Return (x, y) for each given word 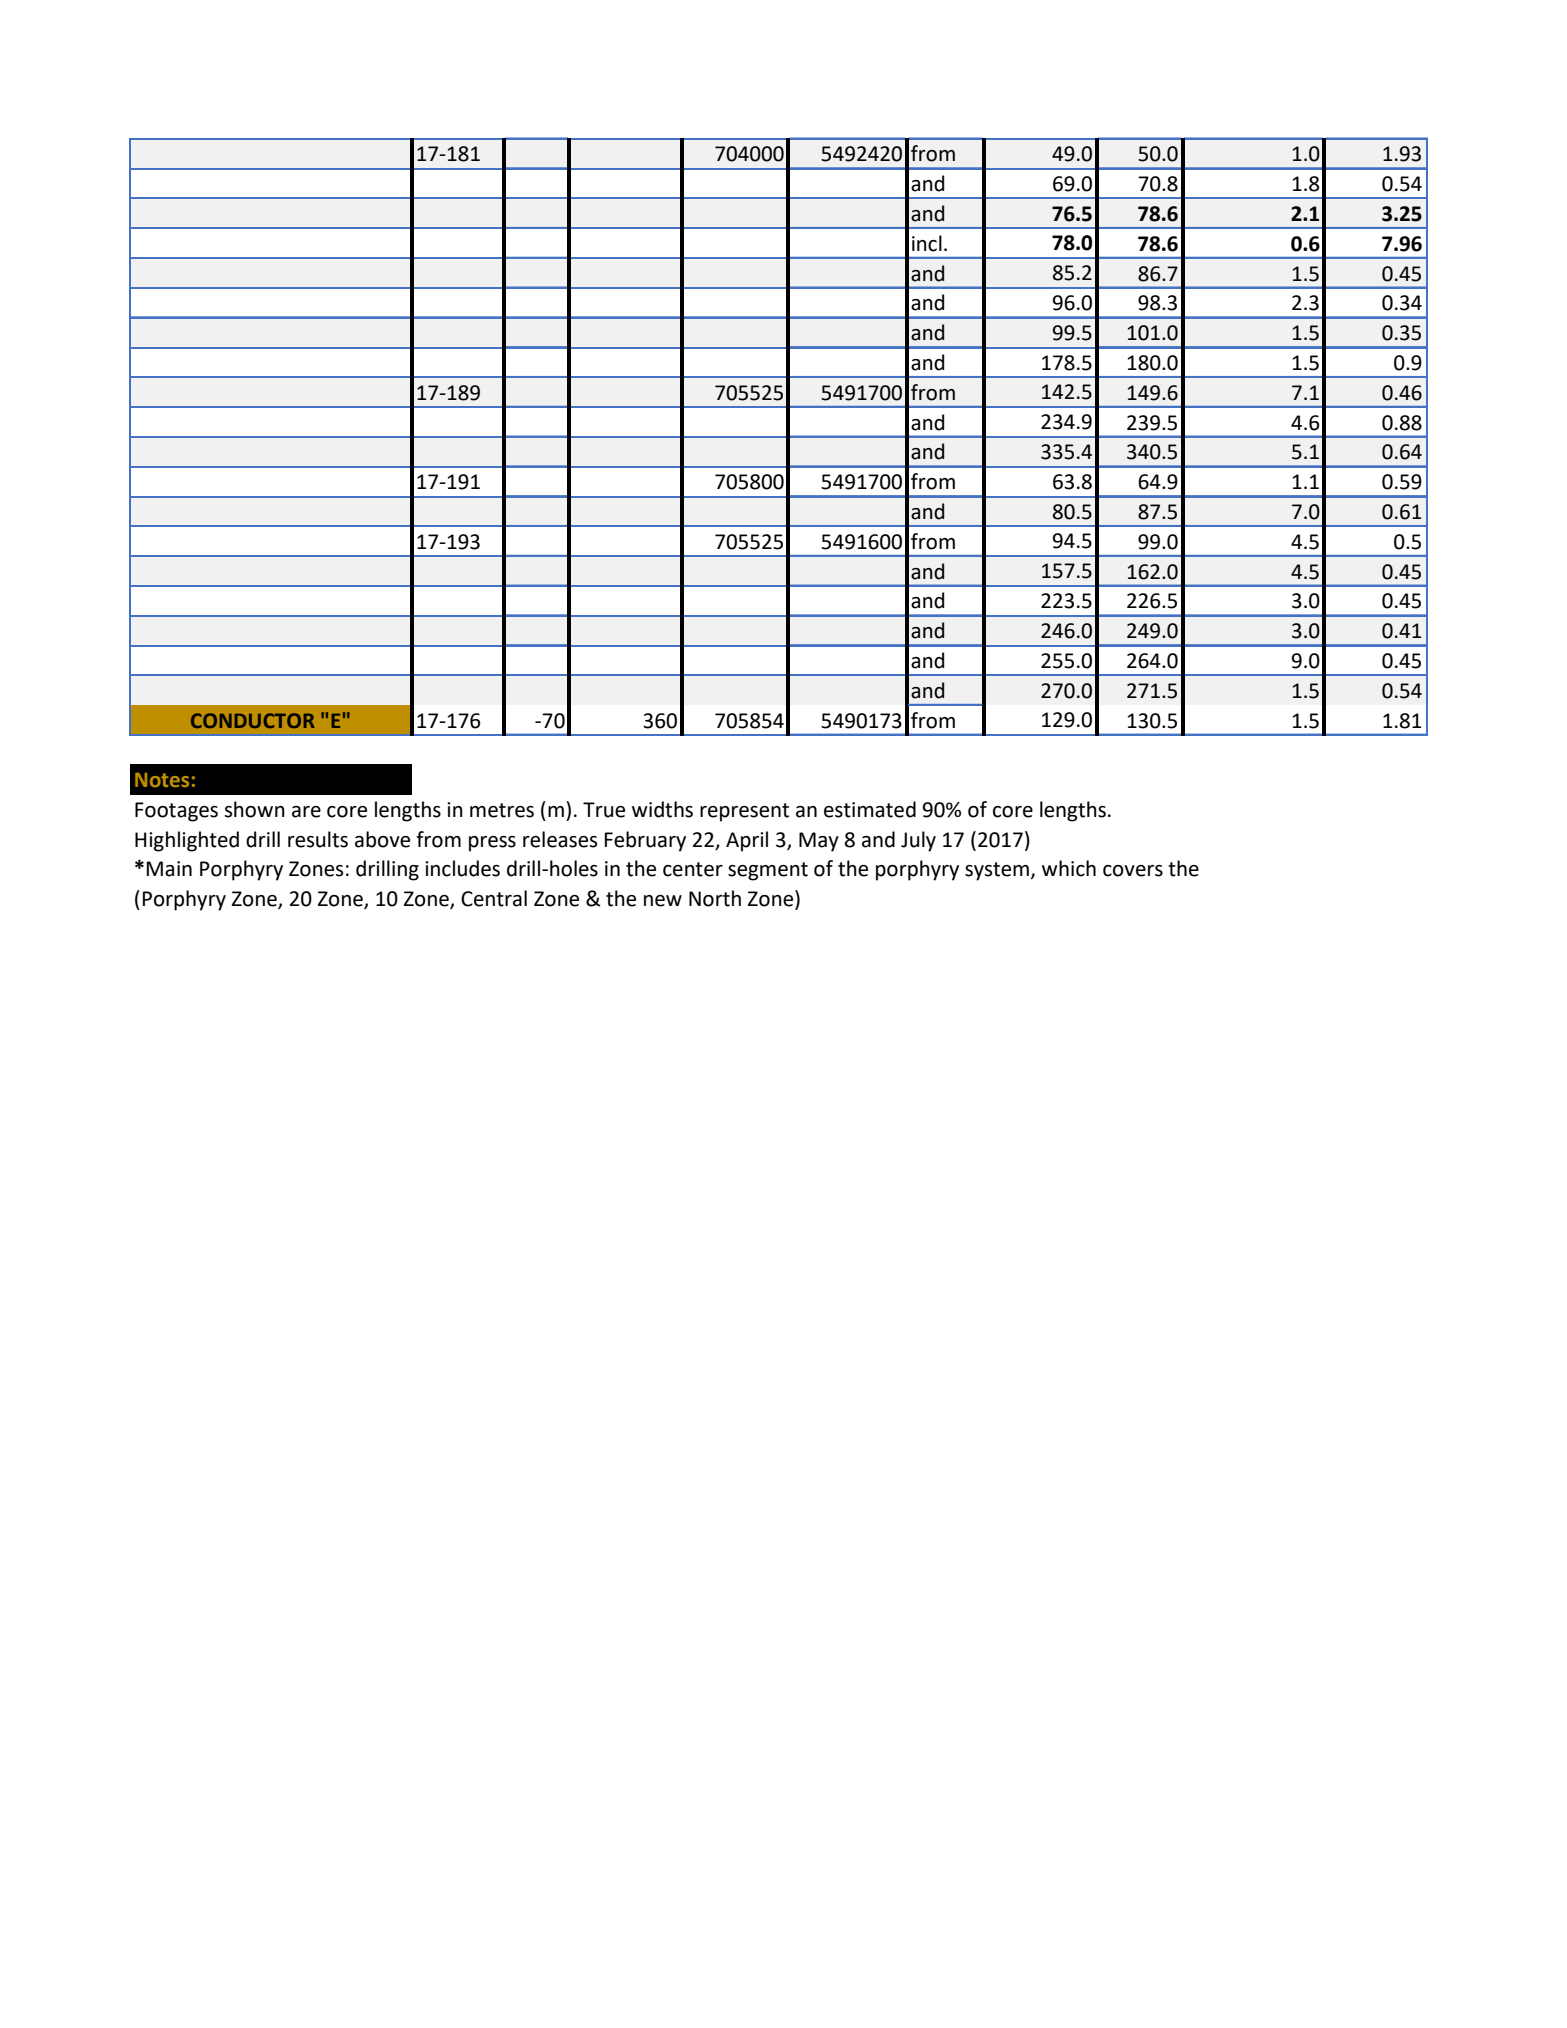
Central (494, 898)
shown (254, 809)
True (604, 810)
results (318, 839)
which (1069, 868)
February (645, 841)
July (918, 841)
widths (662, 809)
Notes (162, 780)
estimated (870, 809)
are (306, 812)
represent (744, 812)
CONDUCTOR (252, 720)
